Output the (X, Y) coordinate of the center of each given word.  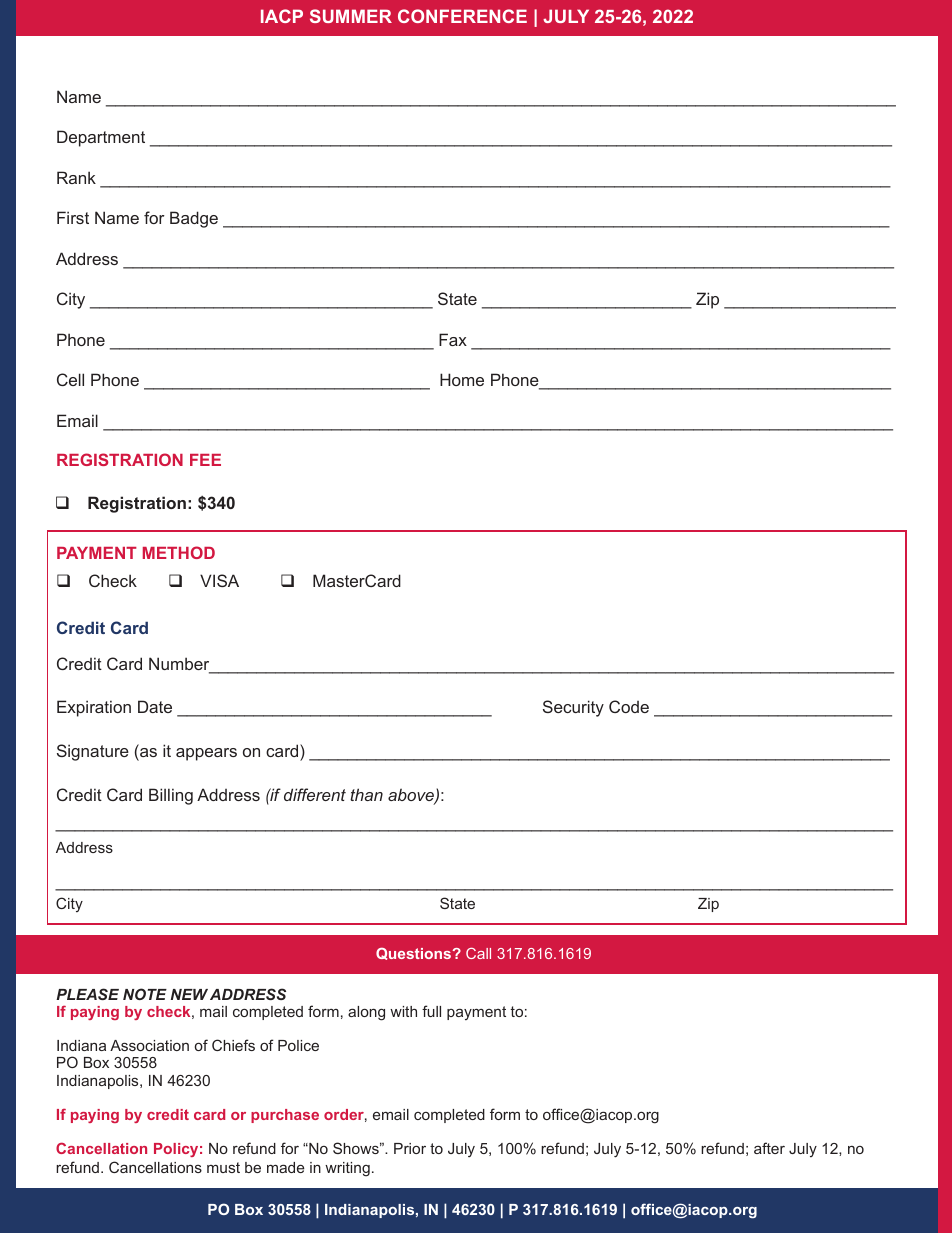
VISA (219, 580)
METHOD (179, 552)
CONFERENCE (462, 16)
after (769, 1148)
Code (629, 706)
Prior (410, 1148)
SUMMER (351, 16)
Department (101, 138)
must (223, 1167)
